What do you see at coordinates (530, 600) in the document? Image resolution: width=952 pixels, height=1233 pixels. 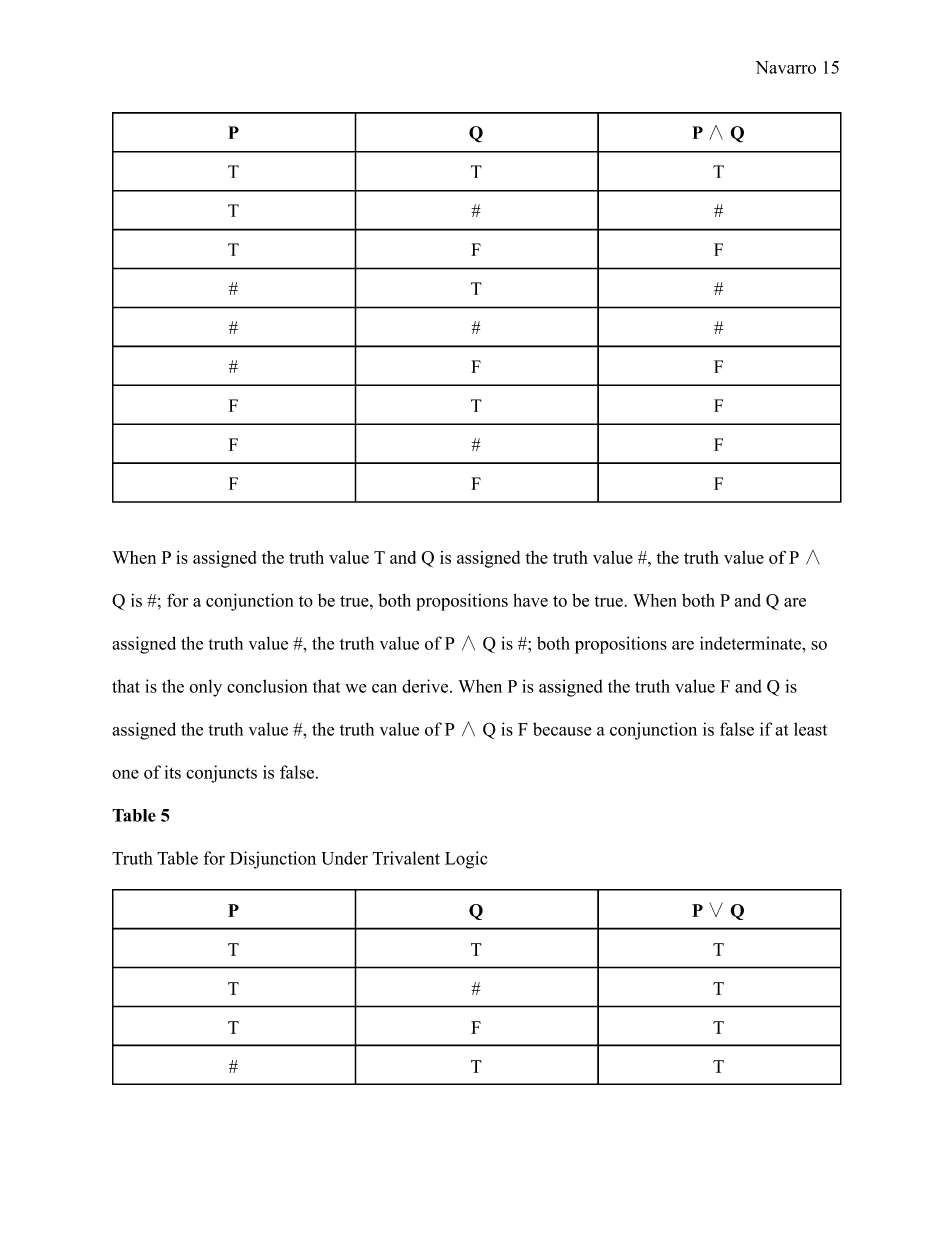 I see `have` at bounding box center [530, 600].
